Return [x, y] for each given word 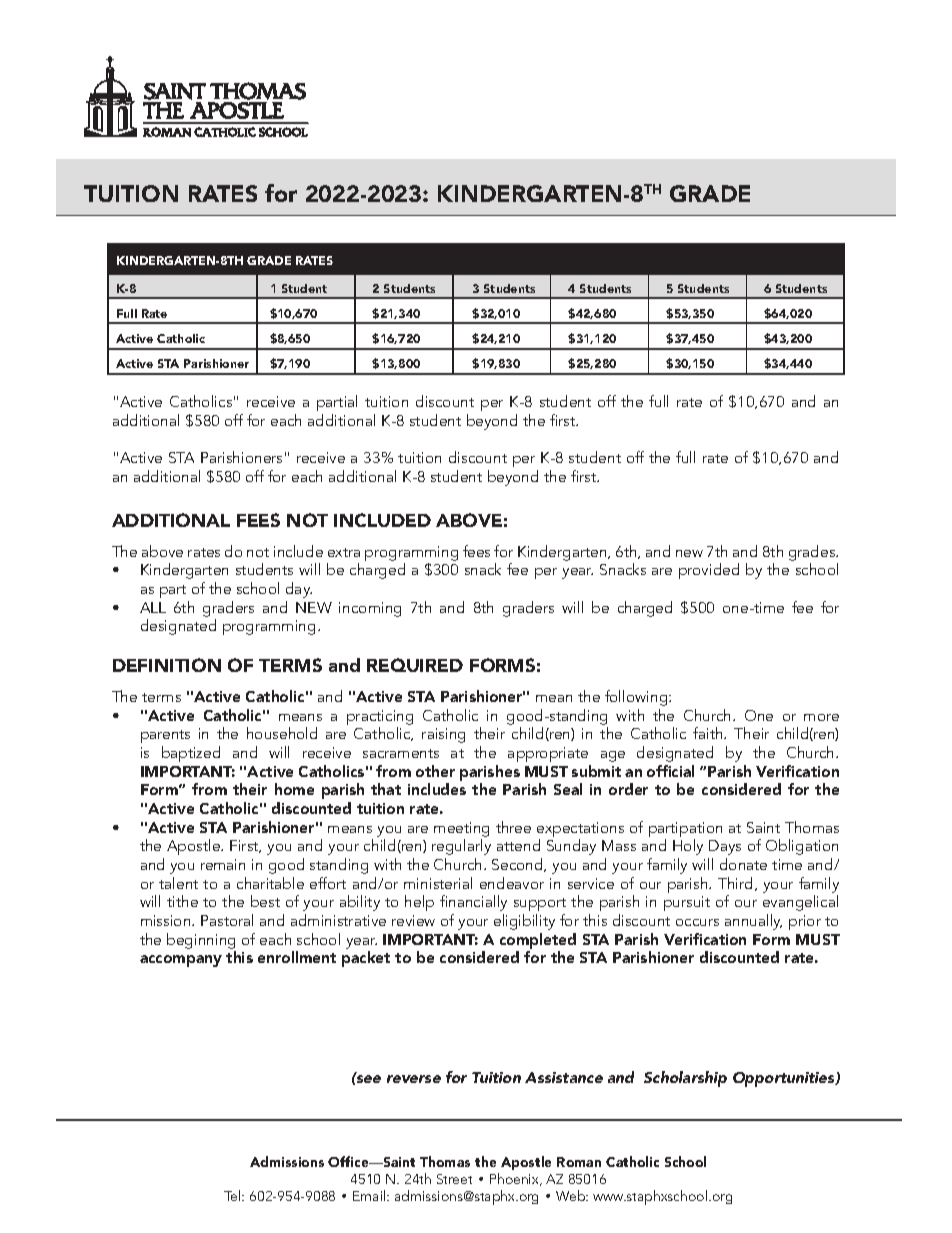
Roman [579, 1162]
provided [709, 571]
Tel [233, 1195]
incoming [370, 609]
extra [344, 552]
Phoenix [516, 1179]
